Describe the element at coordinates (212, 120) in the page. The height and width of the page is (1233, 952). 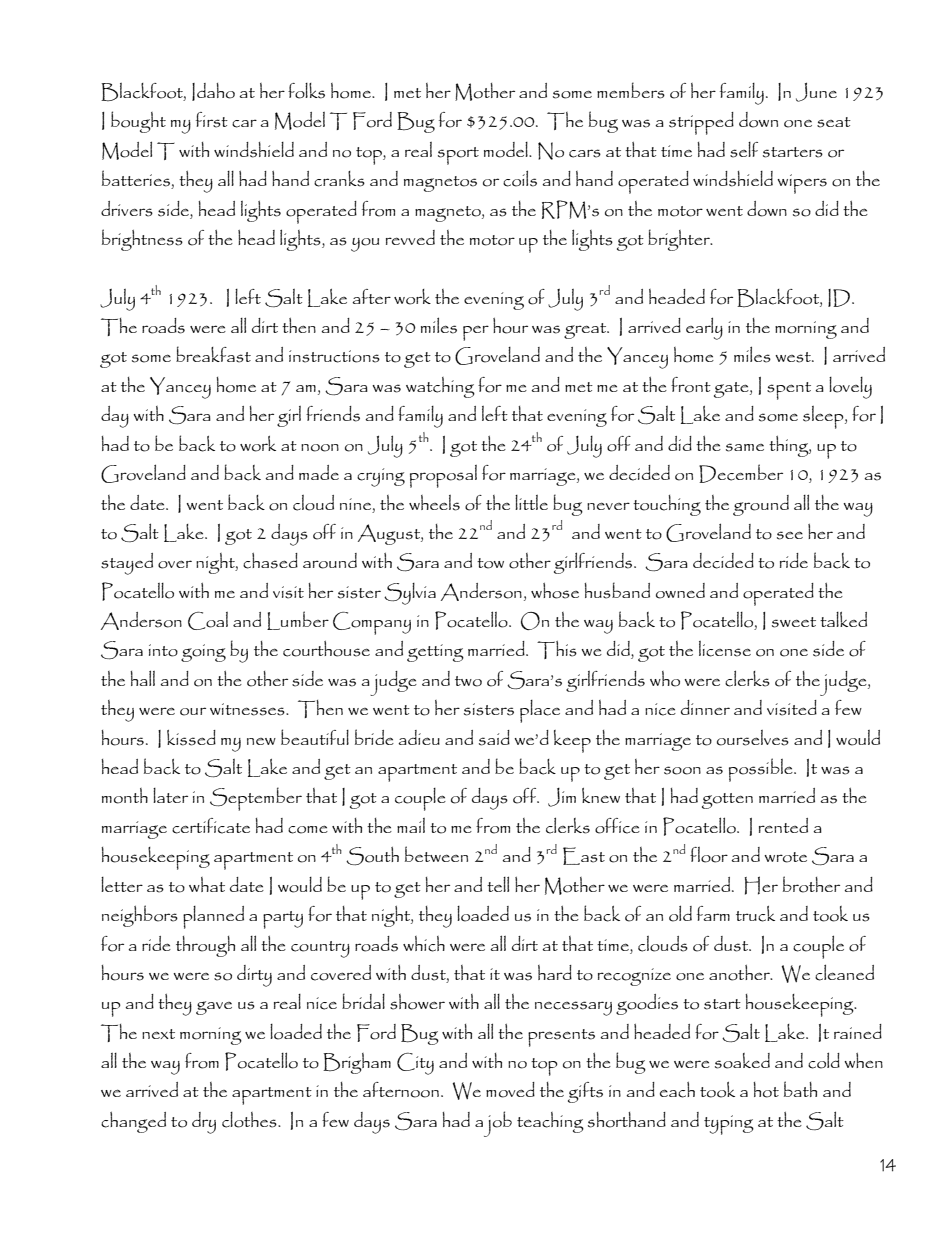
I see `first` at that location.
